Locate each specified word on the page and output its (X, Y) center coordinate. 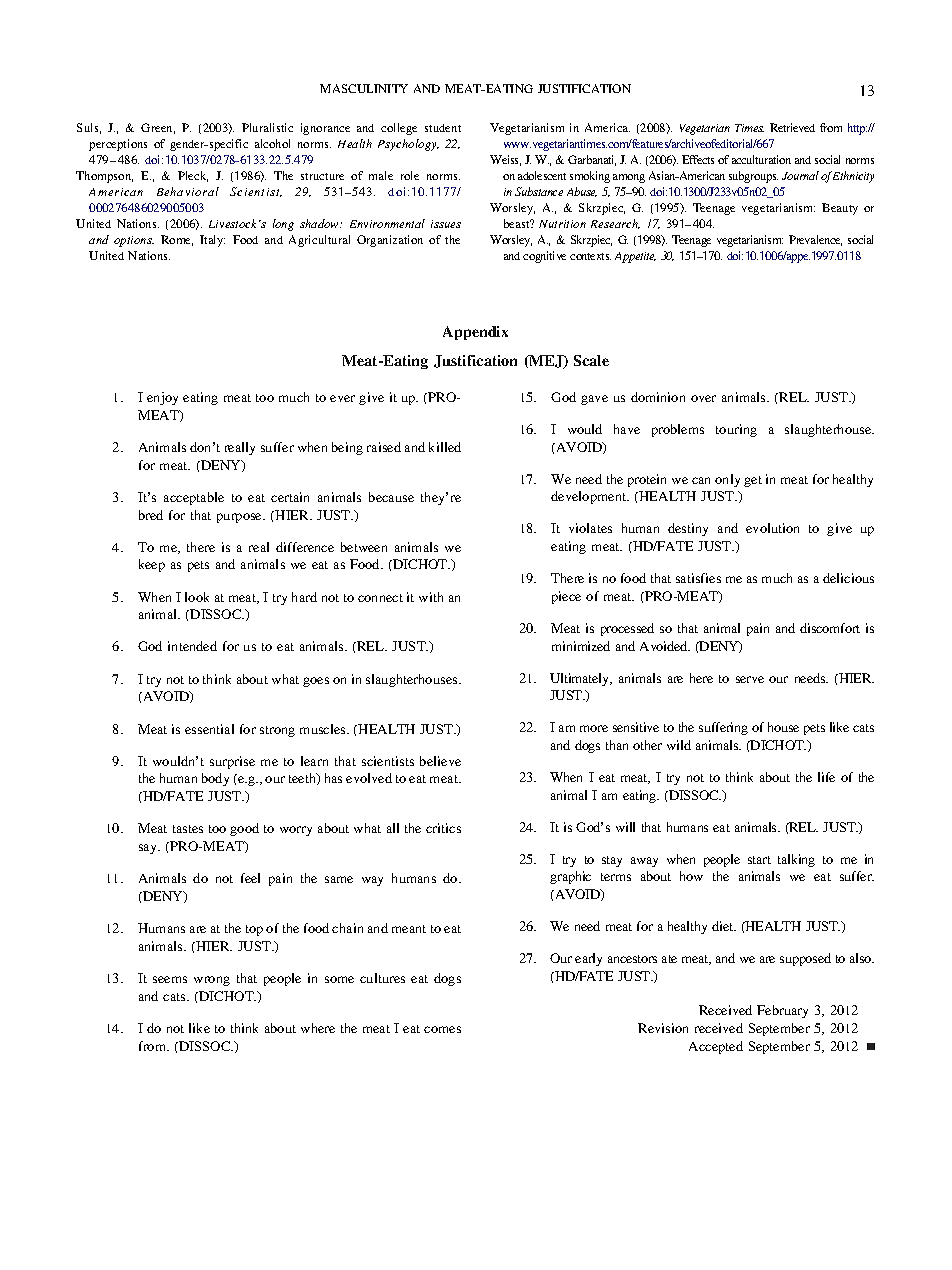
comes (442, 1029)
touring (736, 430)
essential (209, 729)
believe (440, 761)
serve (750, 679)
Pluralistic (267, 127)
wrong (212, 981)
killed (445, 447)
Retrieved (792, 127)
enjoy (162, 398)
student (443, 128)
